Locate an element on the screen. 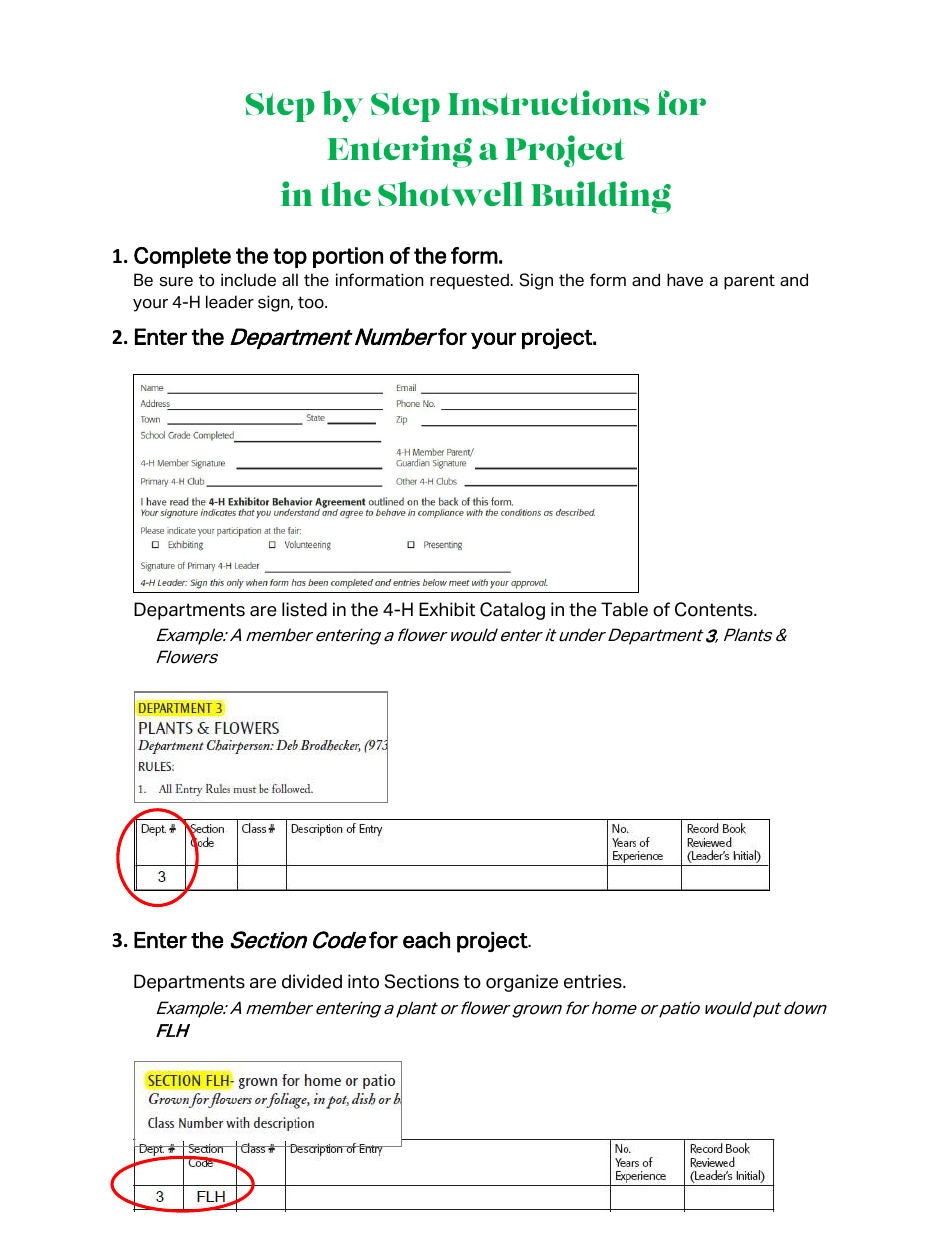 This screenshot has width=952, height=1233. parent is located at coordinates (749, 282).
